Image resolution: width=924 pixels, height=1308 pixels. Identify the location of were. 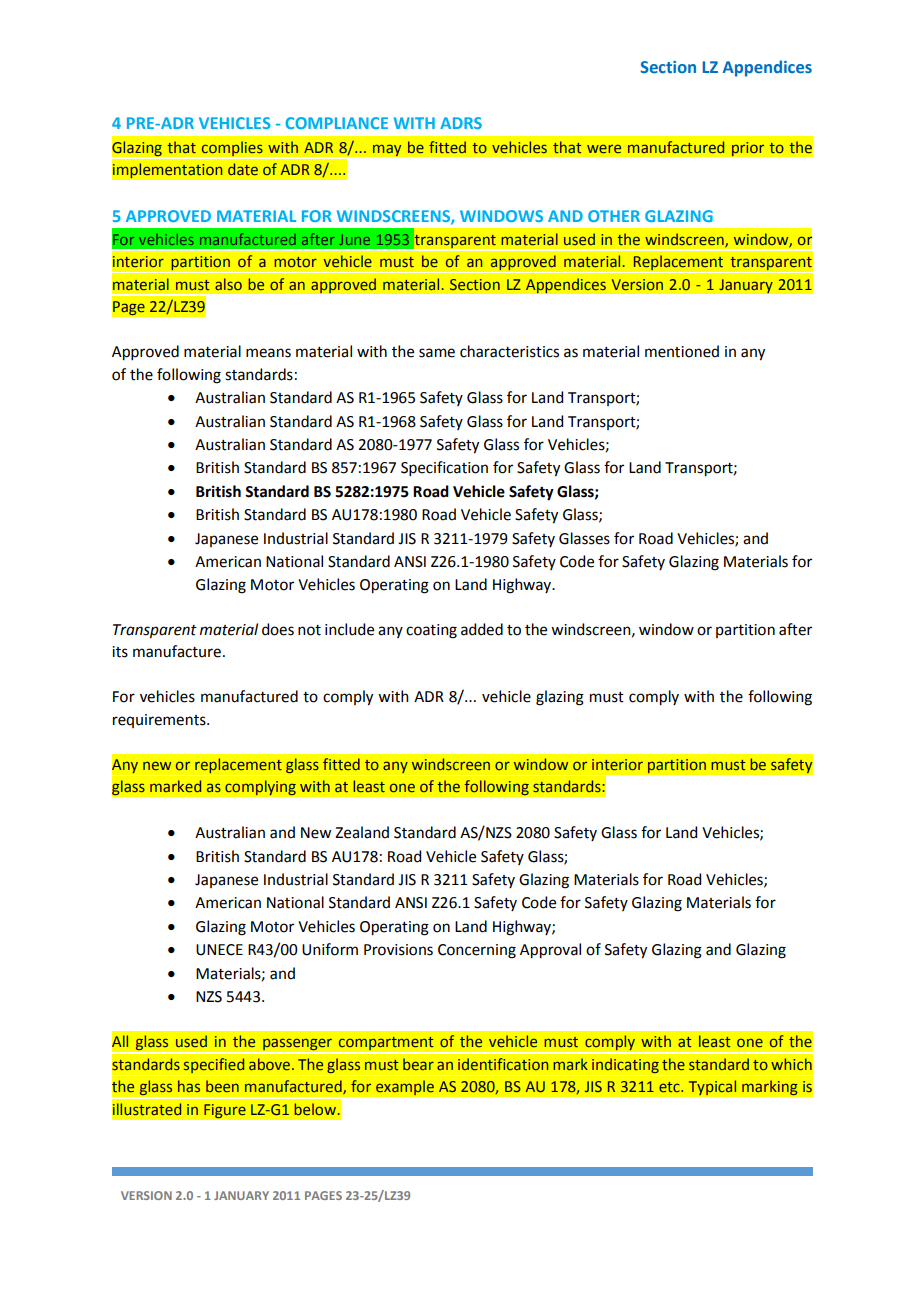
(604, 148).
